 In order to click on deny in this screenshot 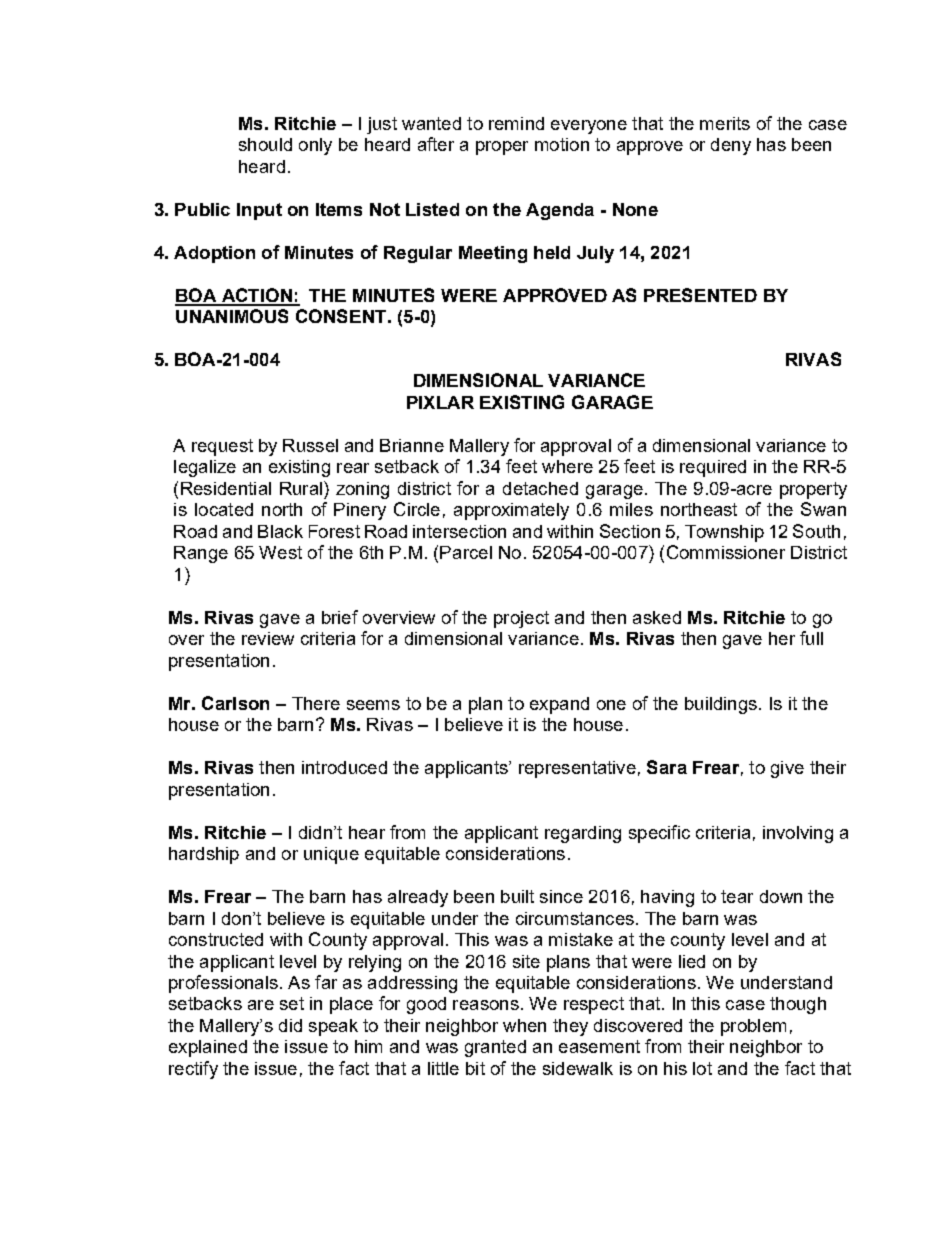, I will do `click(731, 146)`.
